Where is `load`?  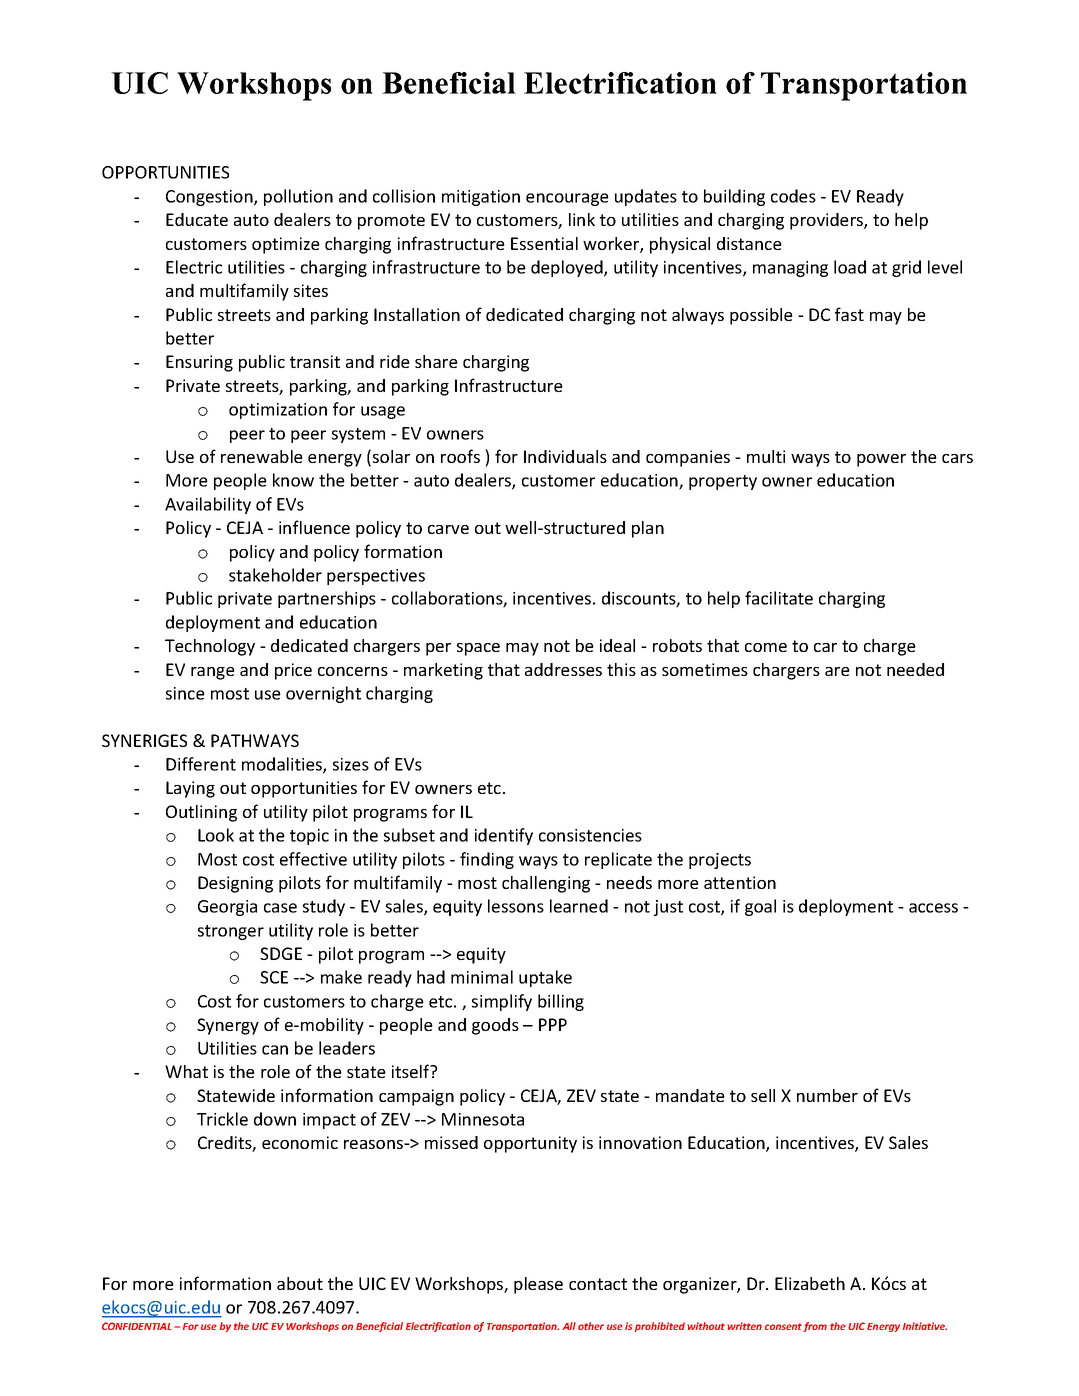 load is located at coordinates (850, 267).
